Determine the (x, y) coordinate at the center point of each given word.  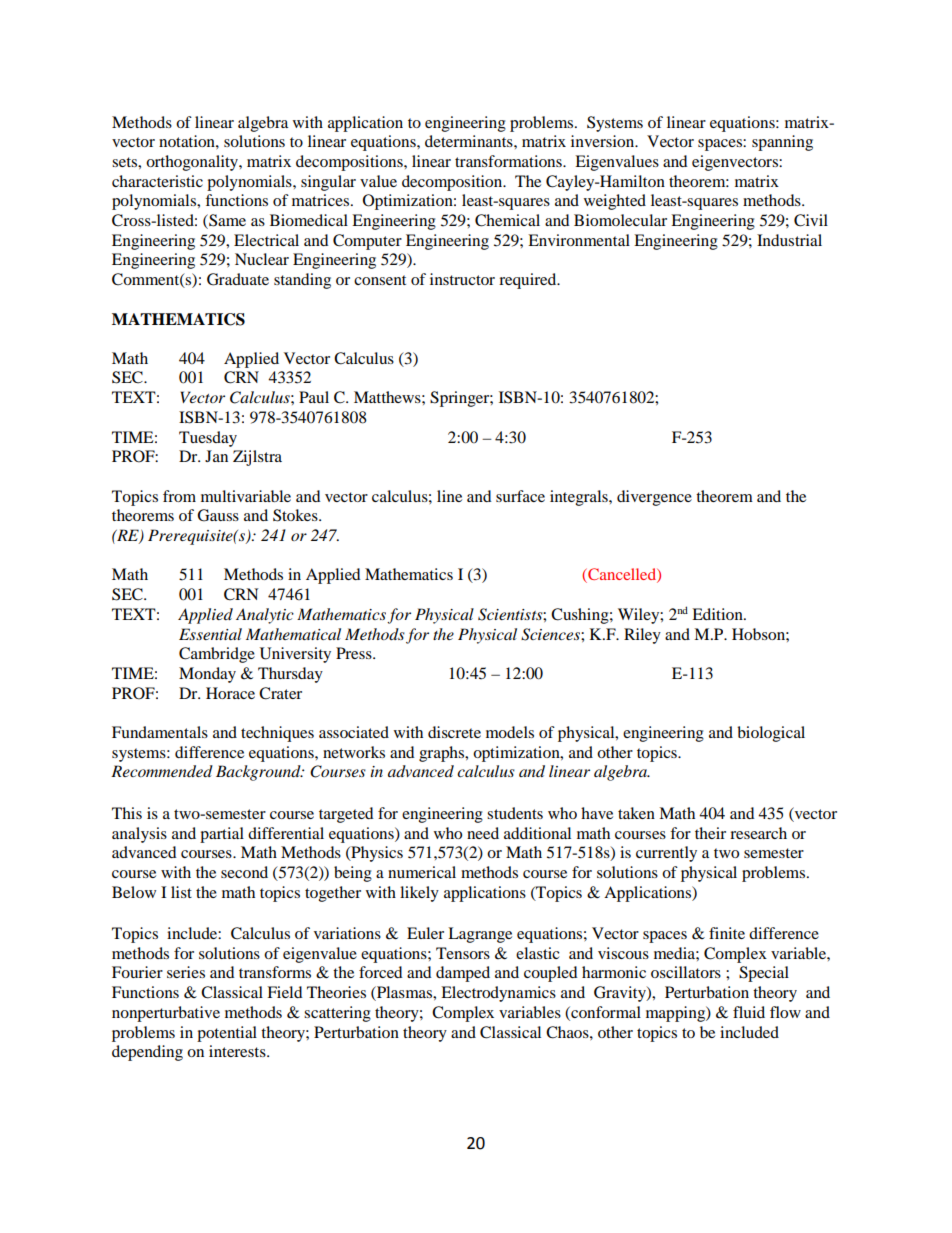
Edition (718, 614)
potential (227, 1034)
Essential (210, 634)
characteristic (157, 181)
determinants (470, 141)
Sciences (551, 634)
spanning (782, 143)
